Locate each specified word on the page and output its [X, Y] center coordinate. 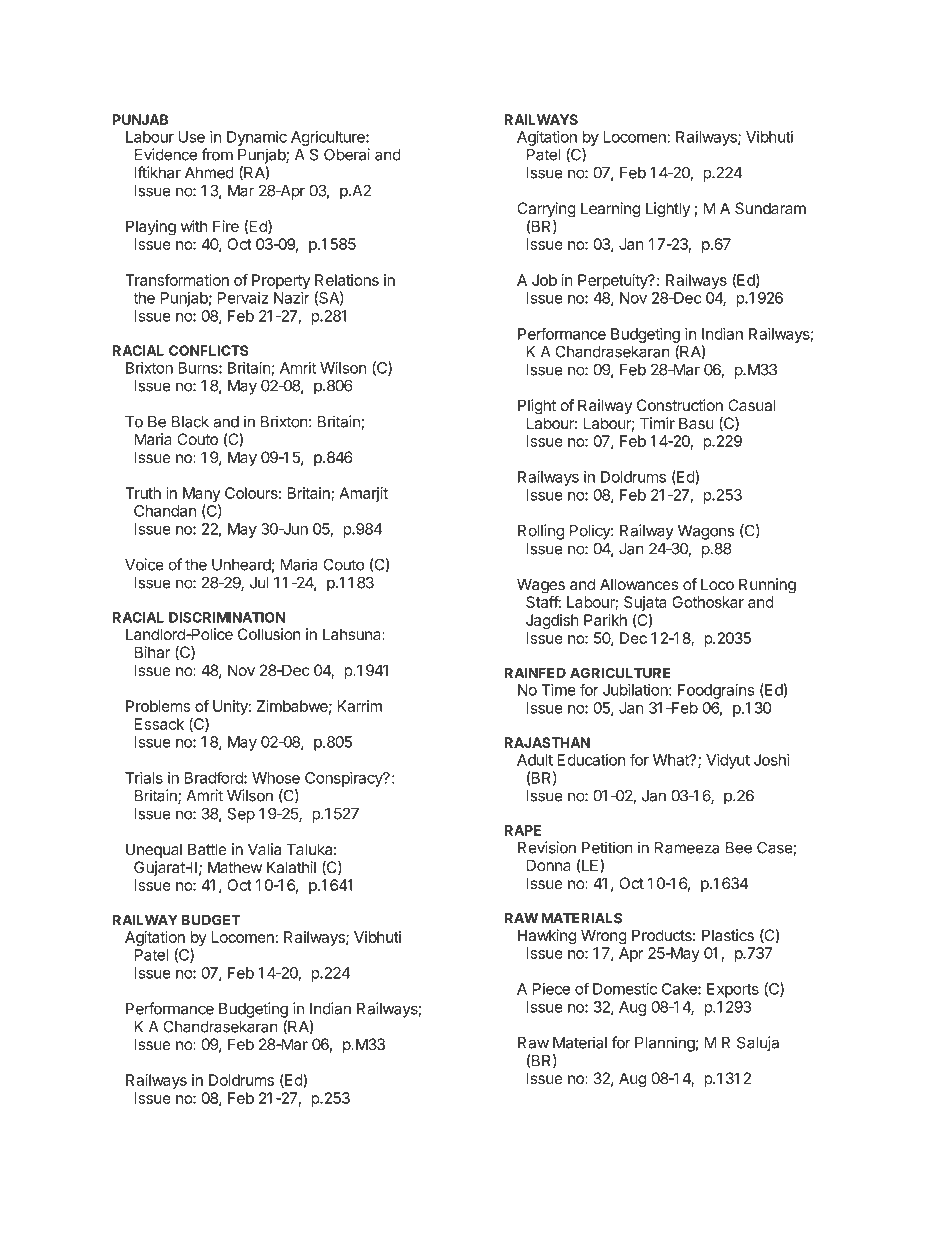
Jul [259, 583]
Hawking [547, 937]
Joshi [772, 760]
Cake [680, 989]
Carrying [546, 210]
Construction [680, 405]
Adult [535, 760]
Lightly [668, 210]
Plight [537, 407]
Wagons [706, 532]
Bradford [215, 777]
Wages [541, 586]
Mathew [235, 867]
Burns [199, 368]
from [217, 154]
